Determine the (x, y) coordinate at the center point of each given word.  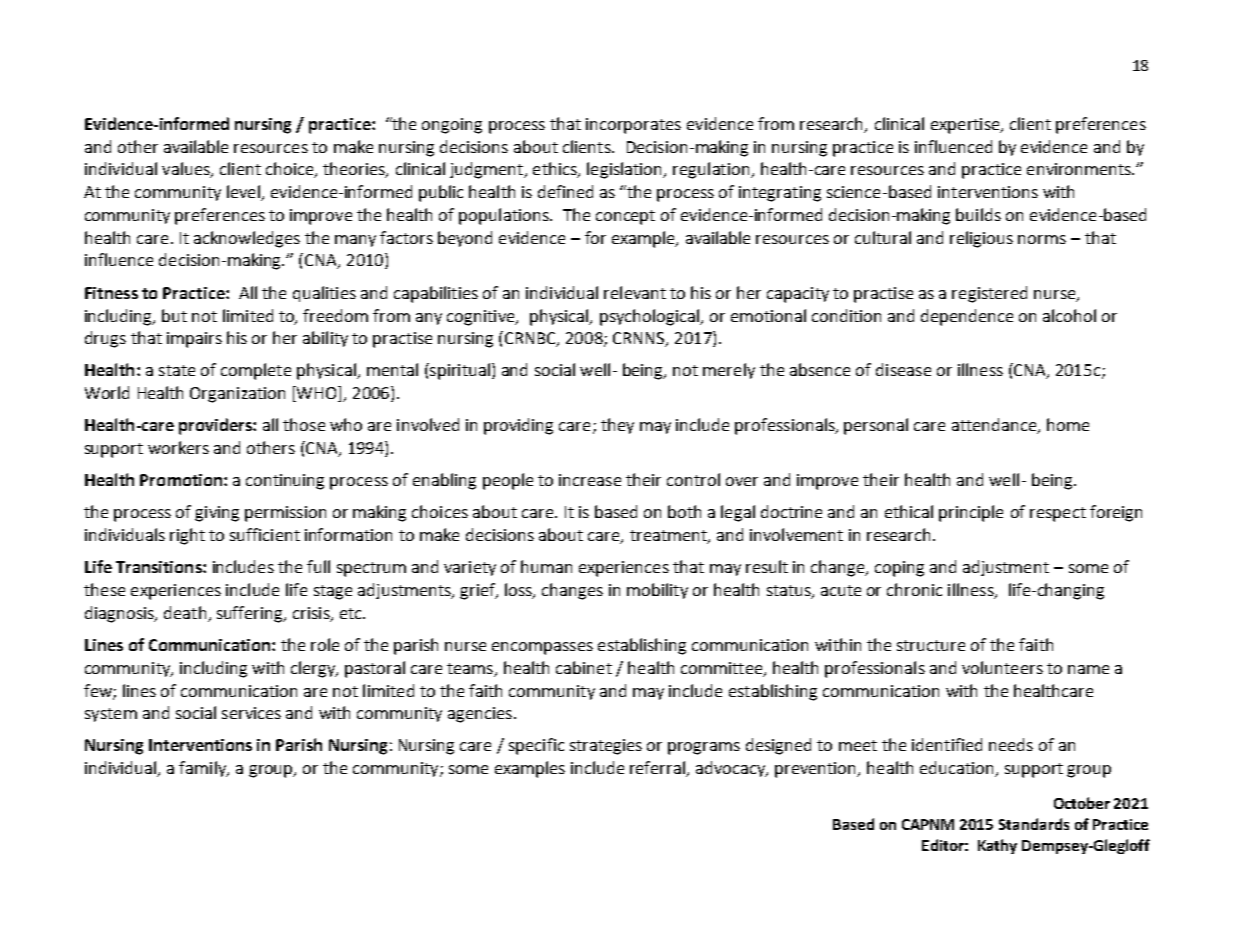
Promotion (181, 480)
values (187, 170)
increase (590, 480)
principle (971, 513)
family (204, 769)
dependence (967, 317)
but (174, 315)
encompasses (542, 648)
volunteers (1002, 667)
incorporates (633, 126)
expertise (966, 126)
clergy (314, 669)
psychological (650, 317)
